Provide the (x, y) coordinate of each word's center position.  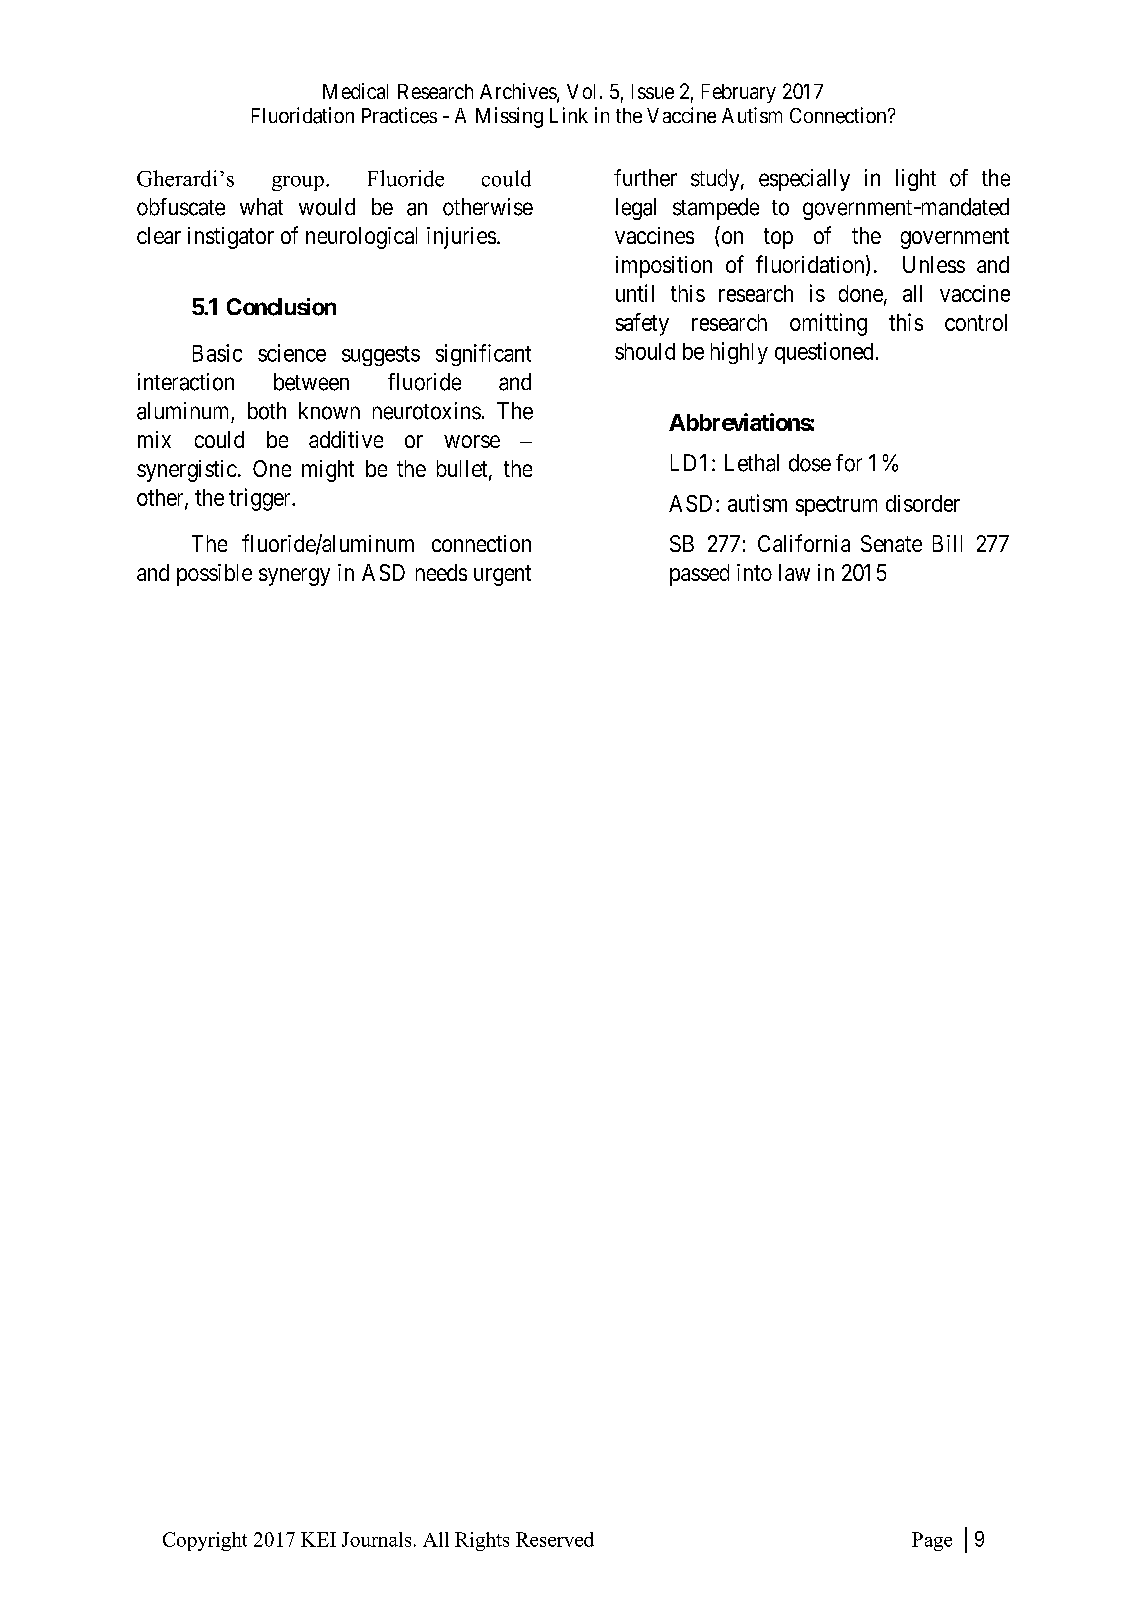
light (916, 180)
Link (569, 115)
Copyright (205, 1541)
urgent (502, 575)
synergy (294, 577)
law (794, 572)
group (298, 183)
